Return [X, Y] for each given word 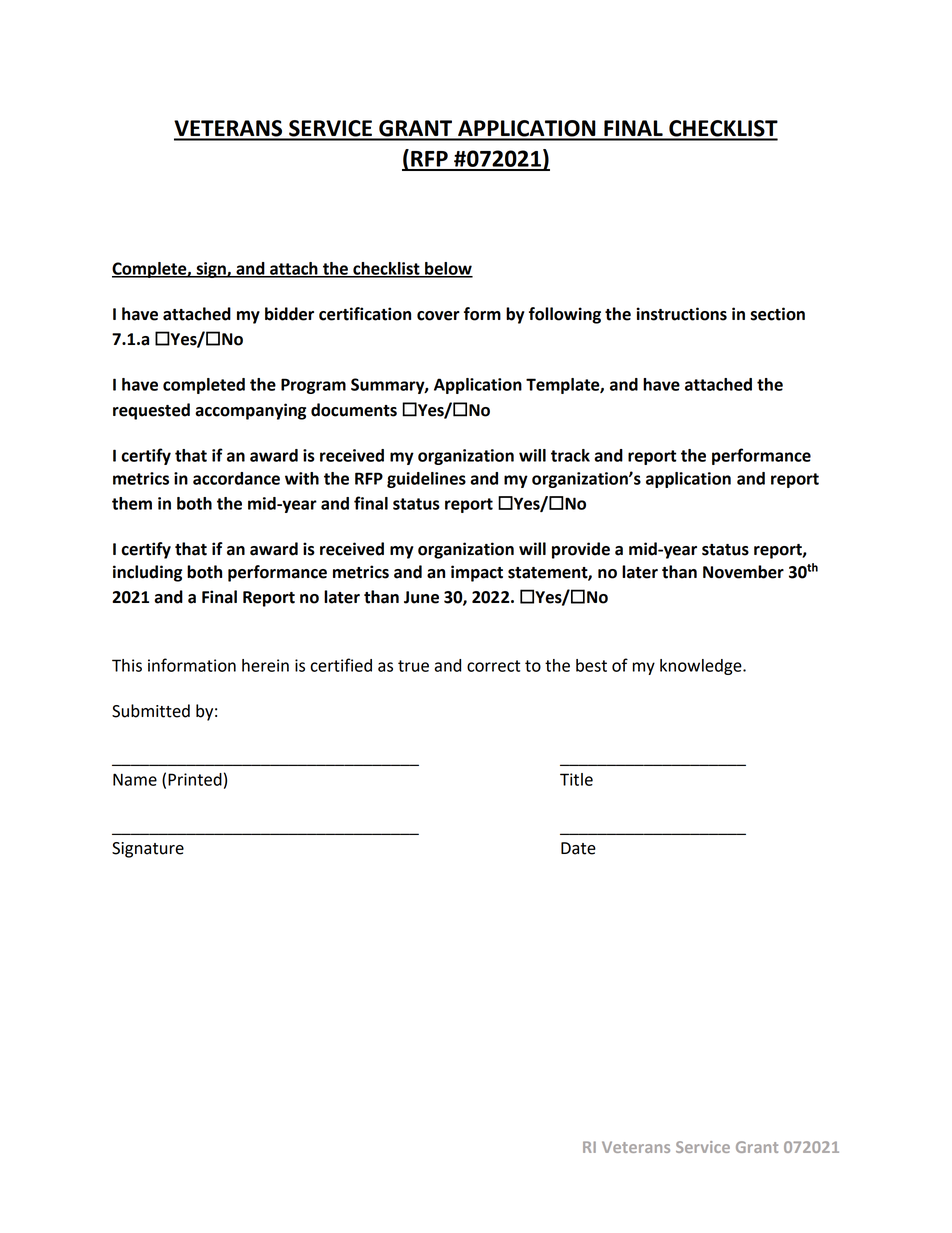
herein [265, 665]
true [413, 666]
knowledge [702, 667]
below [448, 269]
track [570, 455]
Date [578, 848]
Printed [195, 779]
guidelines [426, 480]
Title [576, 779]
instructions [682, 314]
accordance [236, 478]
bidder [289, 314]
